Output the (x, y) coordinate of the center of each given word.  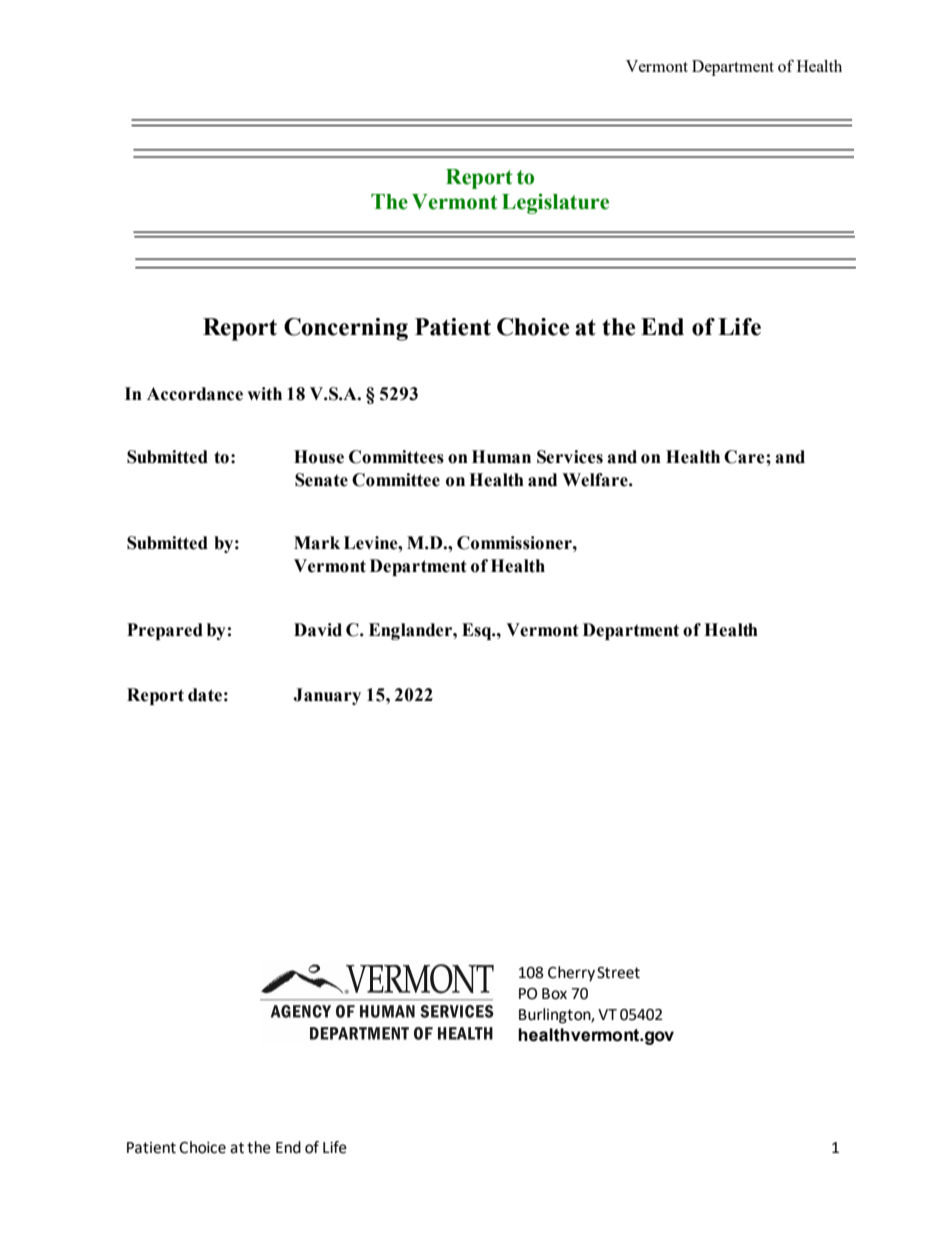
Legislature (555, 203)
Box (554, 994)
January (327, 696)
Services (570, 457)
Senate (321, 480)
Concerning (346, 329)
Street (618, 973)
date (205, 695)
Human (501, 457)
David (318, 630)
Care (745, 457)
